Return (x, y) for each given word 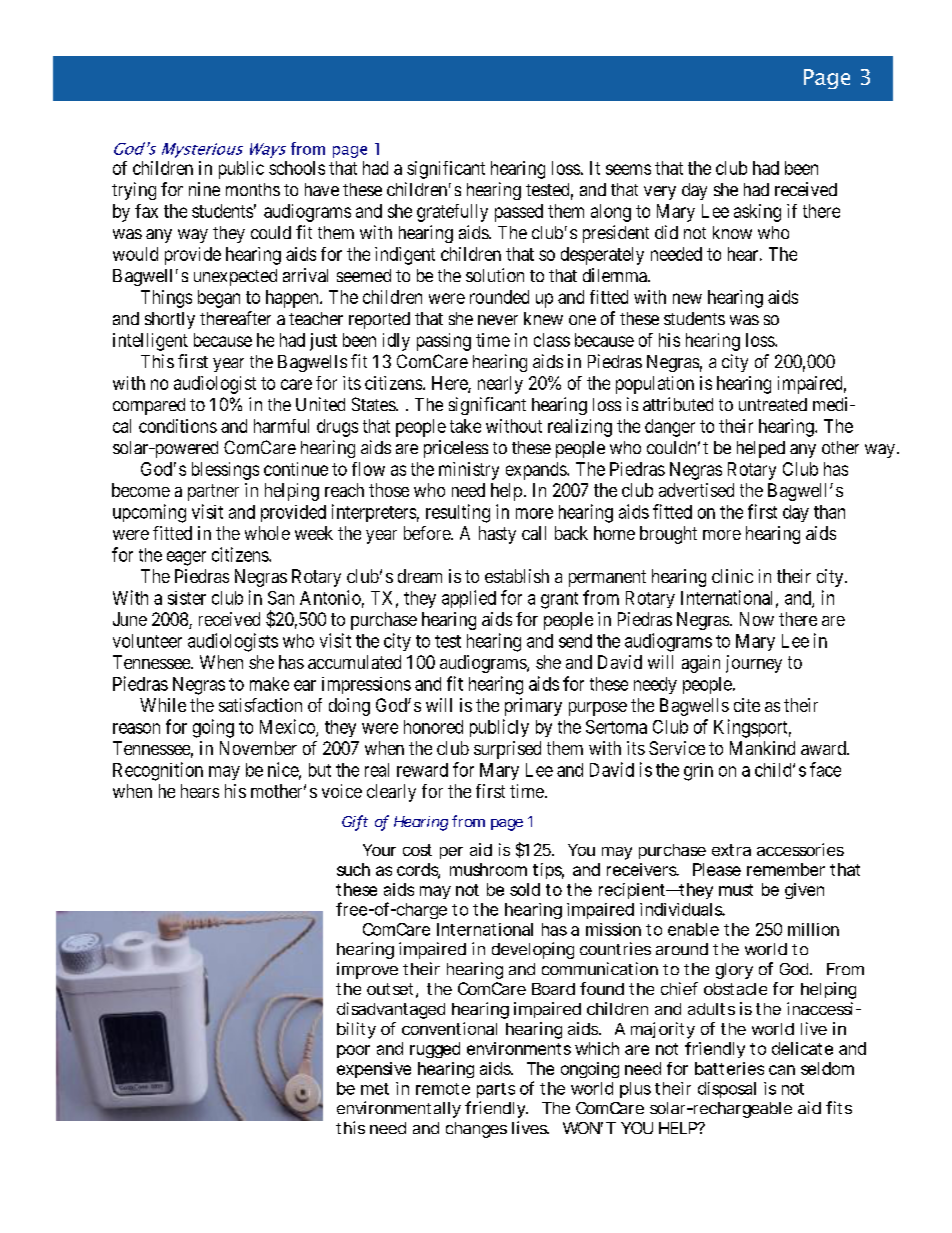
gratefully (452, 213)
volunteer (147, 641)
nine (204, 189)
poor (353, 1051)
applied (469, 599)
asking (757, 213)
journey (754, 664)
